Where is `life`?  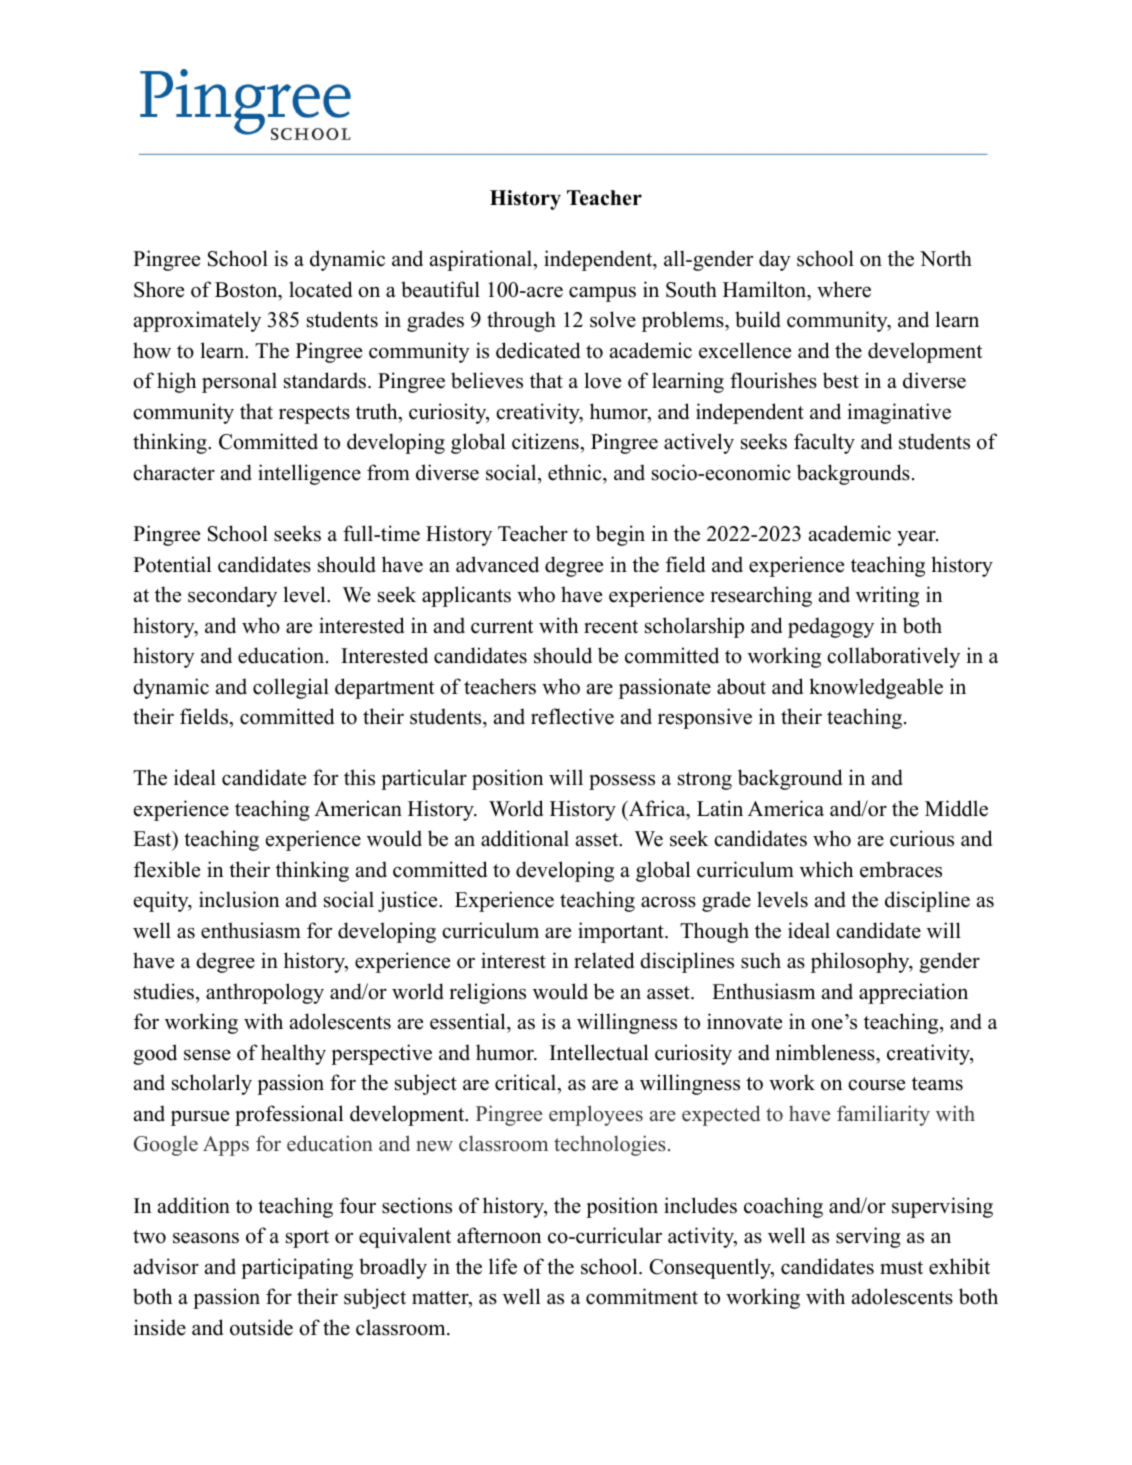 life is located at coordinates (503, 1266).
